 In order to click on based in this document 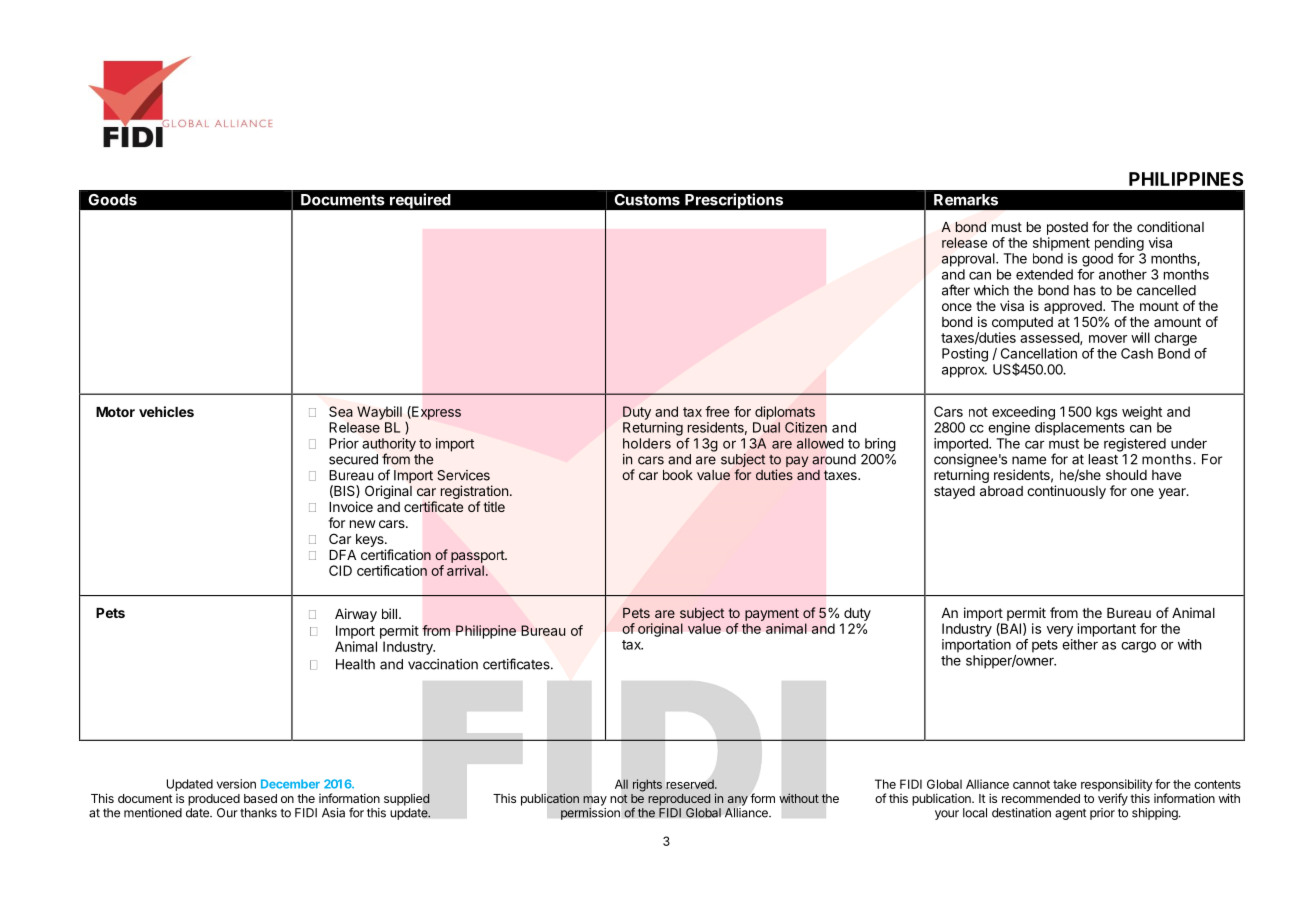, I will do `click(260, 798)`.
